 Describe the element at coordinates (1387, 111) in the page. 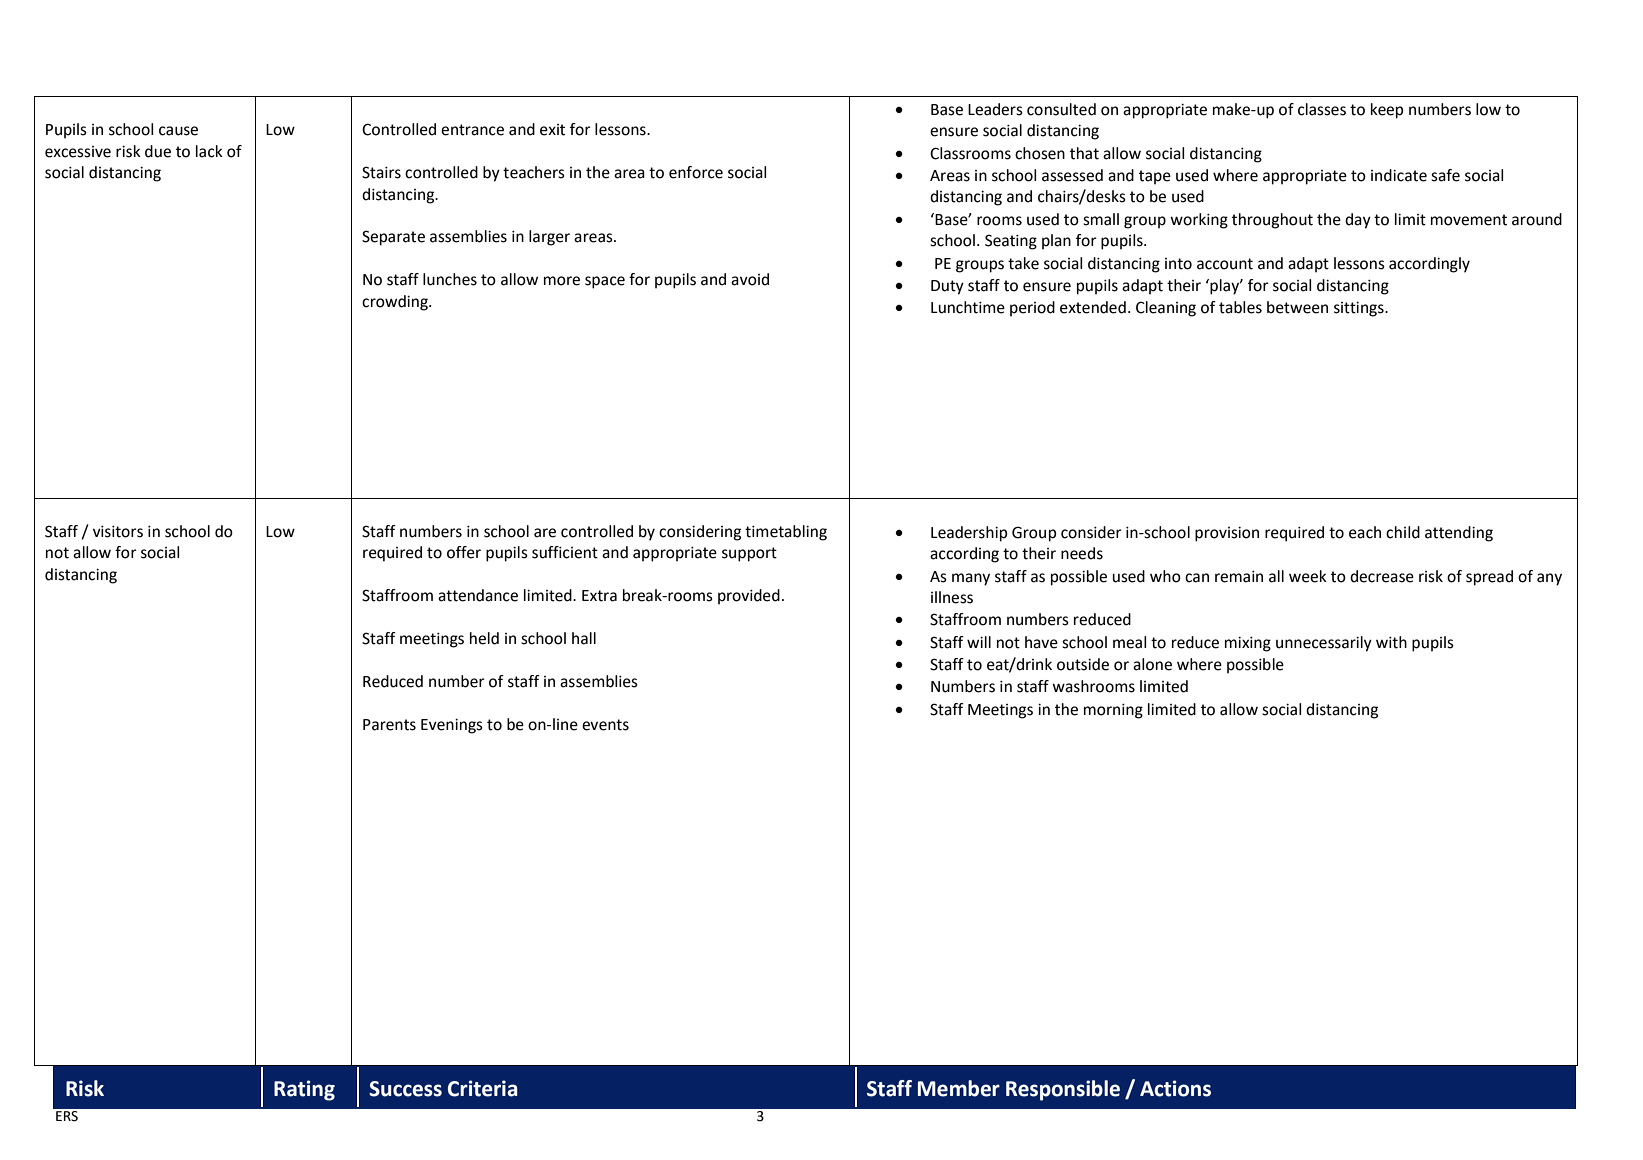

I see `keep` at that location.
